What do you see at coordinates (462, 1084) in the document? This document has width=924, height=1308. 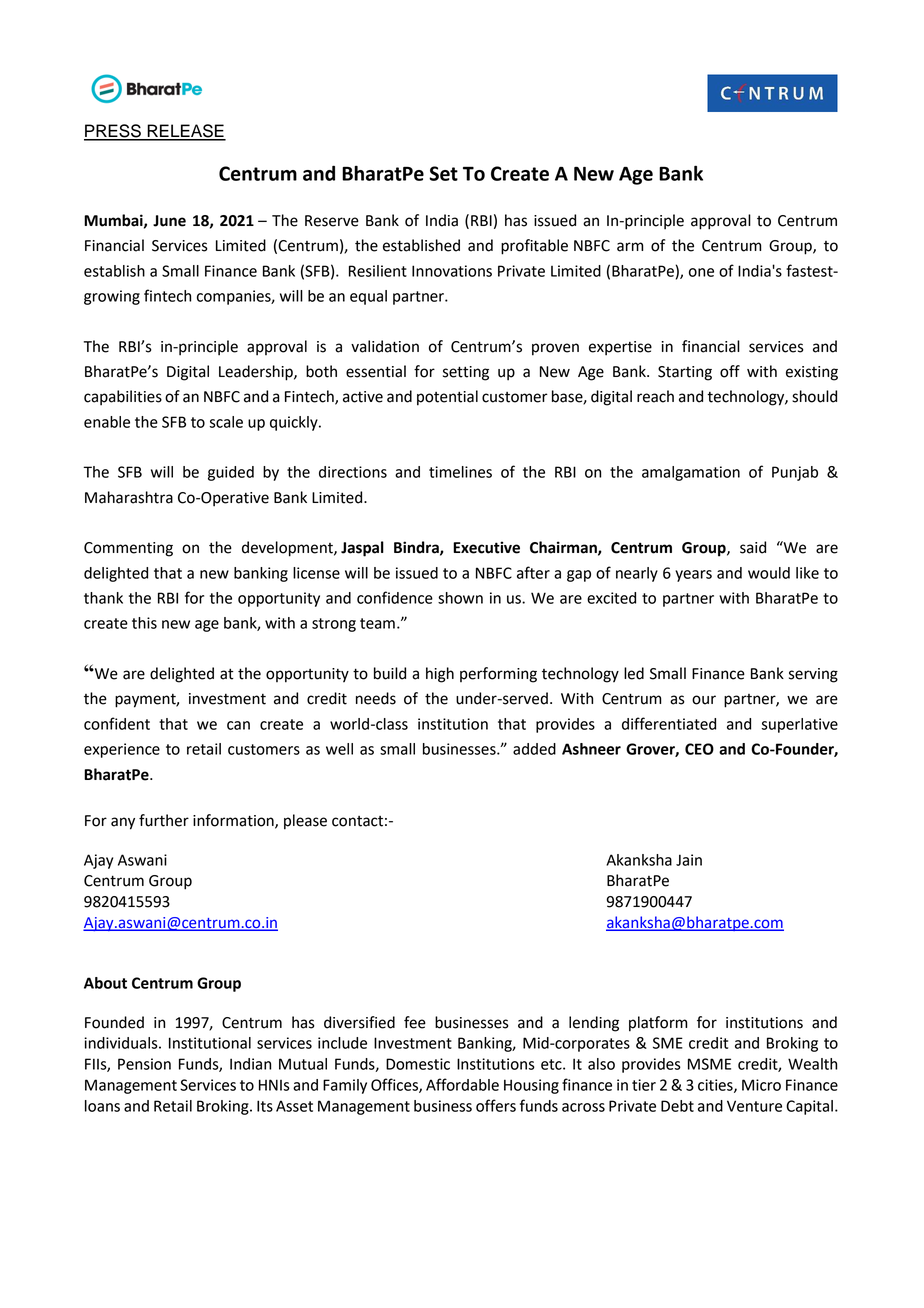 I see `Affordable` at bounding box center [462, 1084].
